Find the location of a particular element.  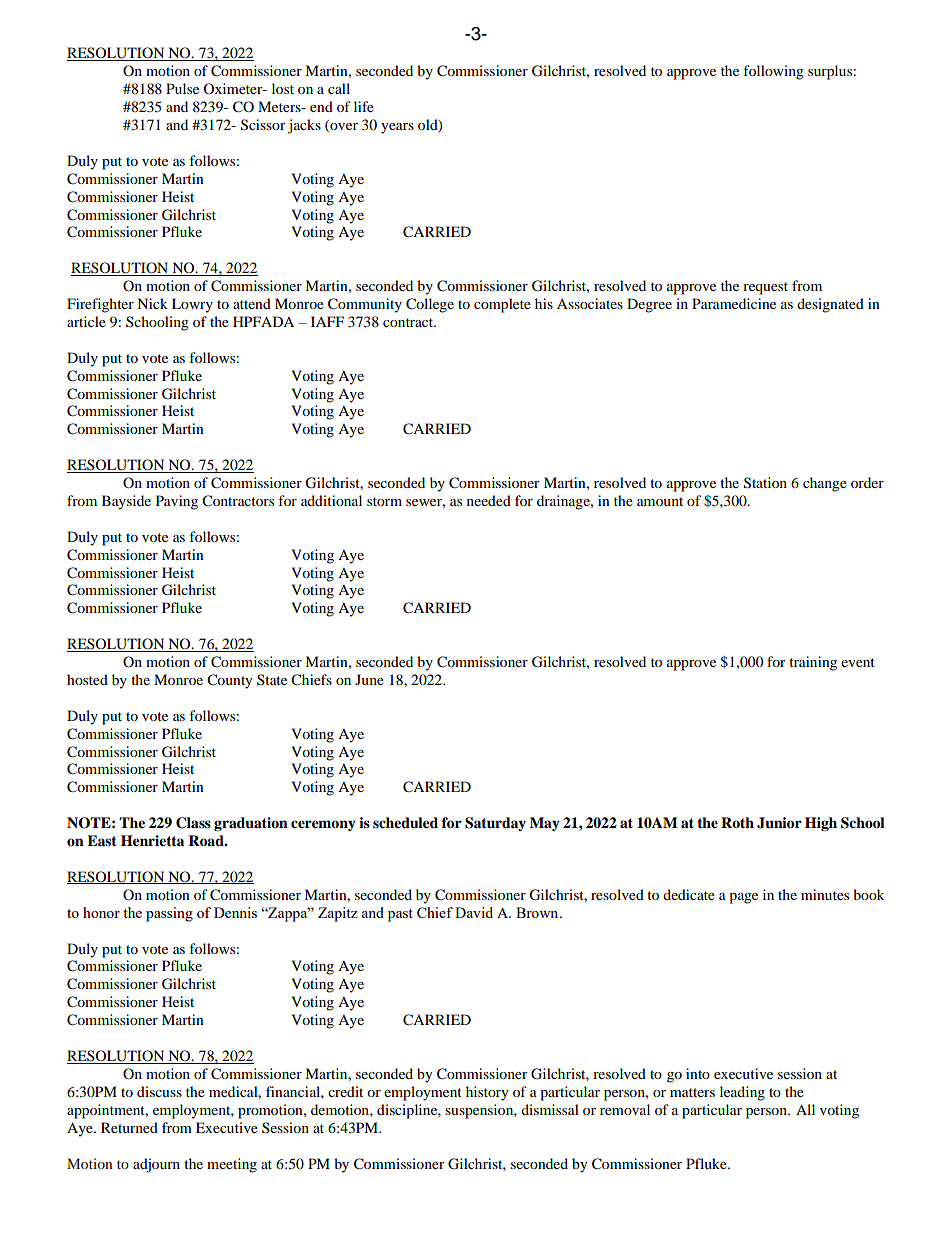

Saturday is located at coordinates (495, 824).
